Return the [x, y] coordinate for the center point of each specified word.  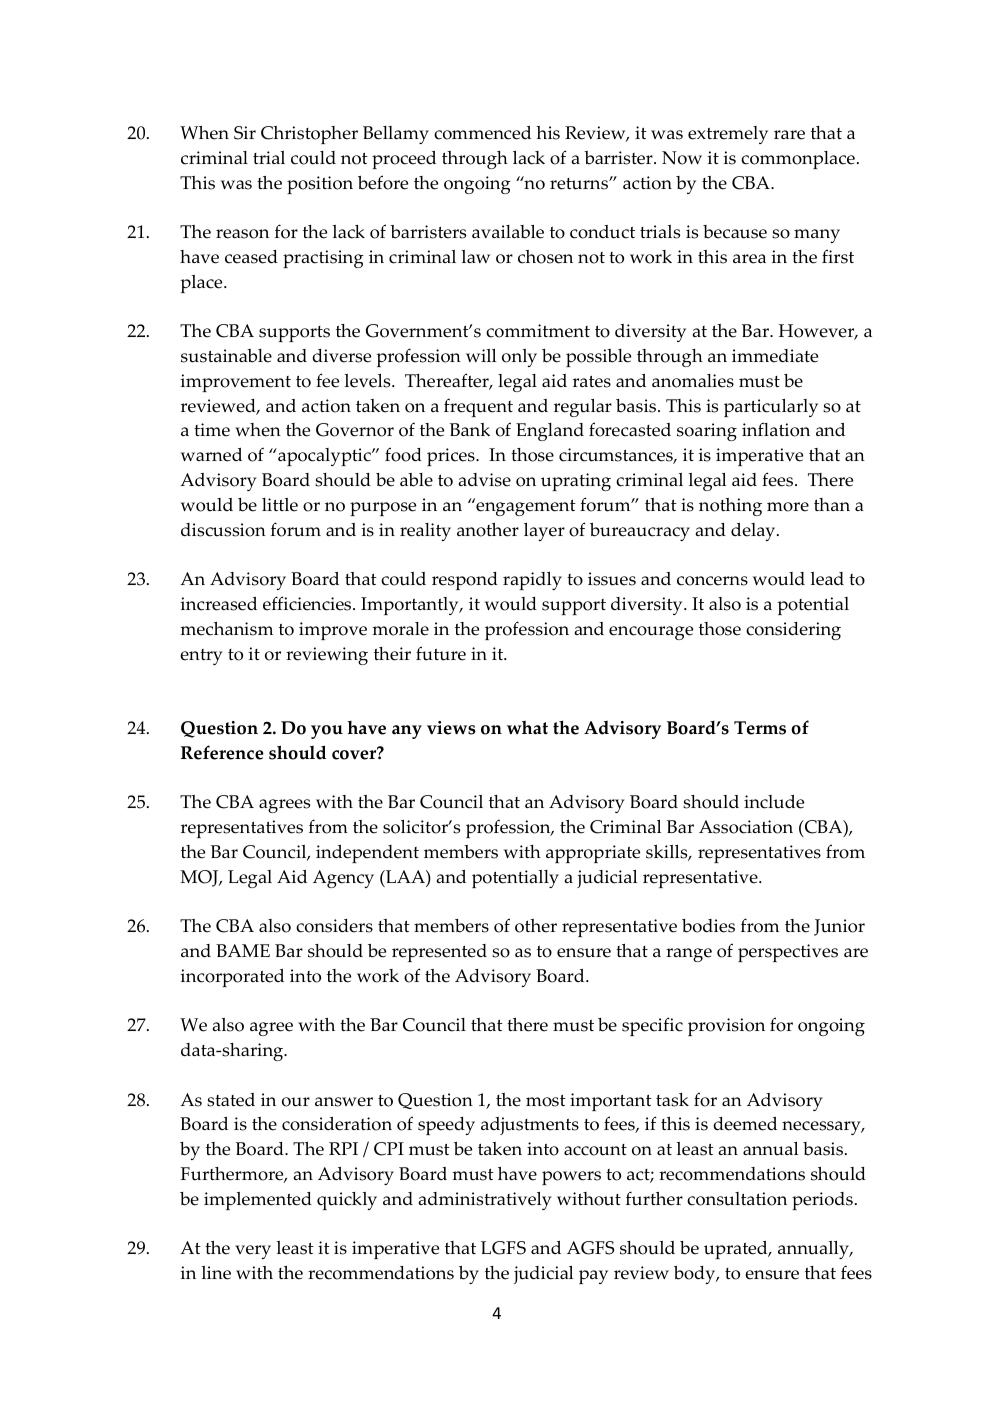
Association [746, 827]
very [253, 1252]
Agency [343, 879]
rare [789, 135]
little [280, 505]
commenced [482, 133]
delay [754, 532]
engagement [525, 507]
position [320, 185]
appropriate [593, 854]
